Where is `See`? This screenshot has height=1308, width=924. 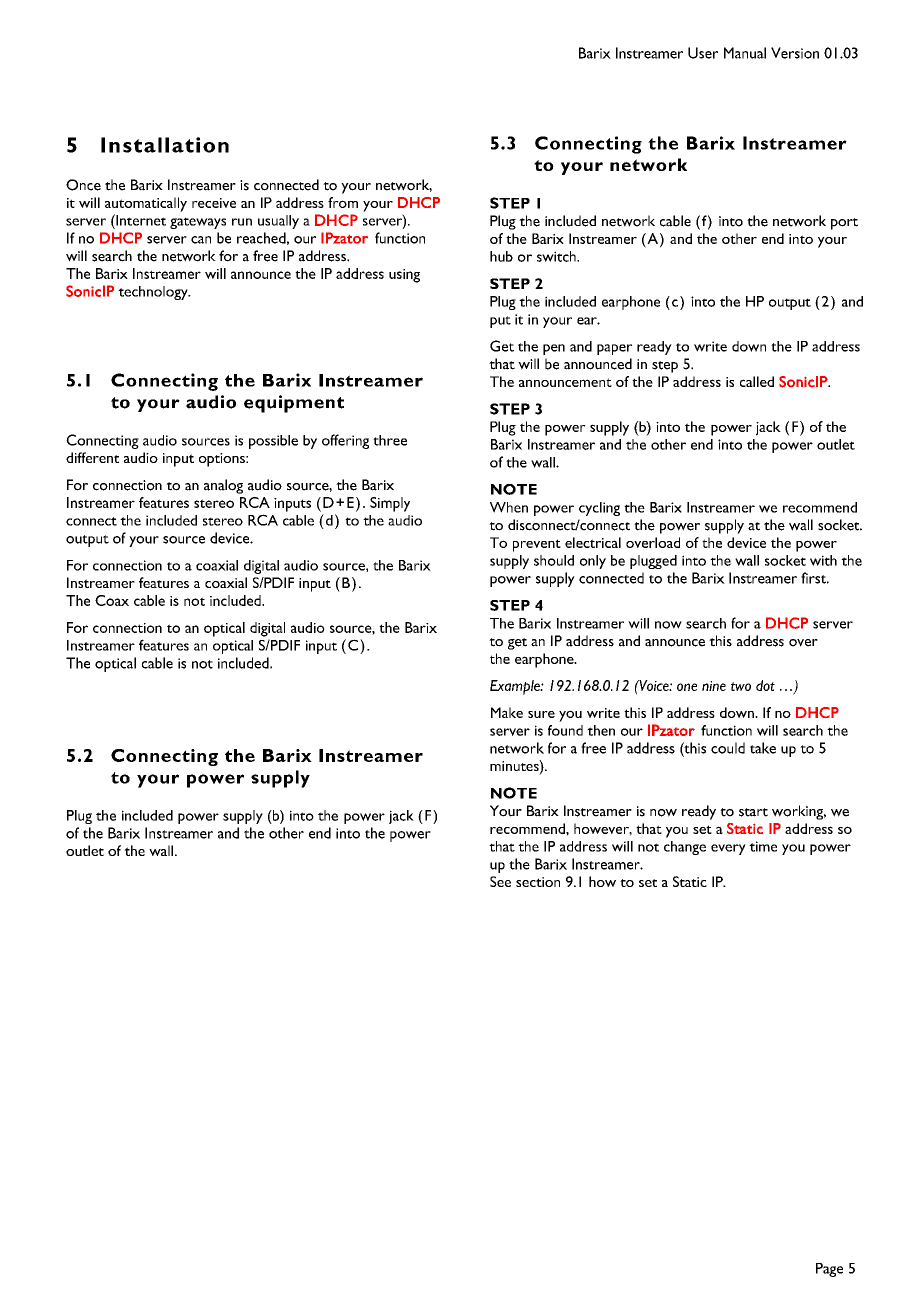
See is located at coordinates (500, 881).
